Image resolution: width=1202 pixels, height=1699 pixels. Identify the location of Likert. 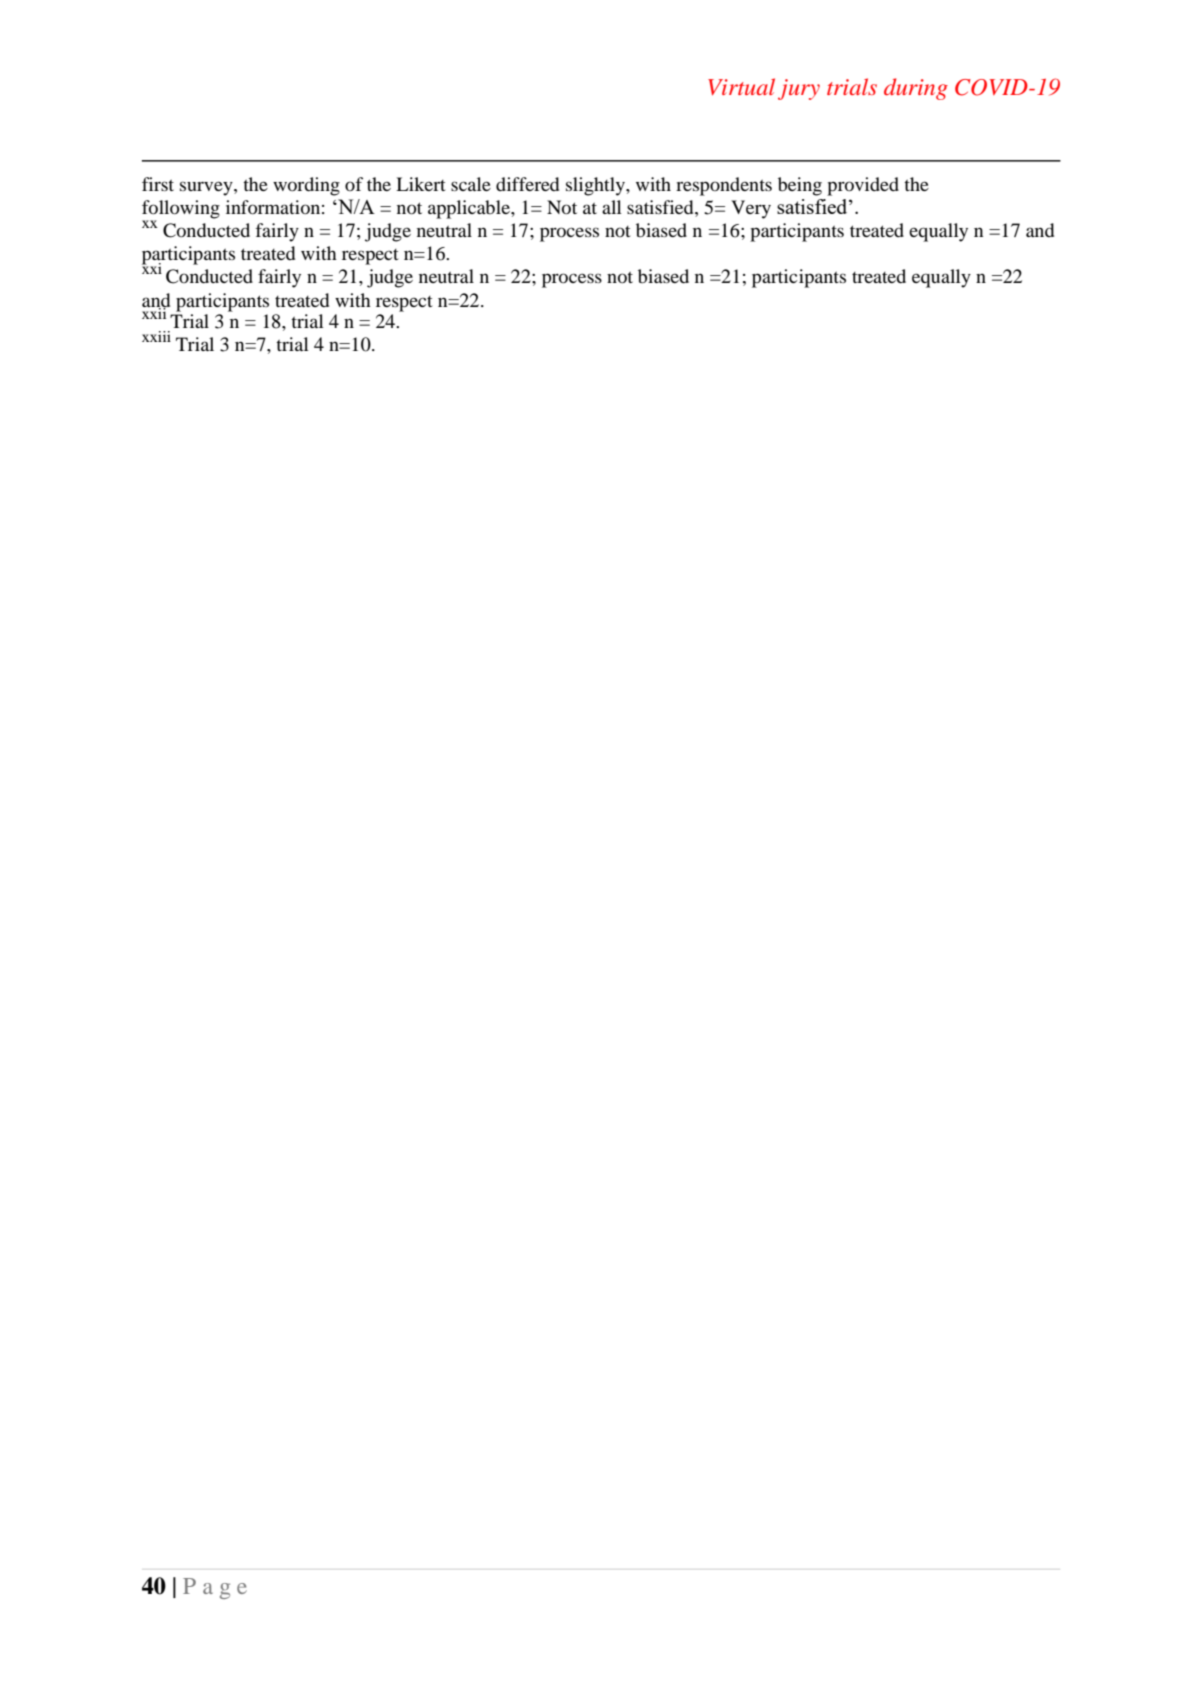
(420, 184).
